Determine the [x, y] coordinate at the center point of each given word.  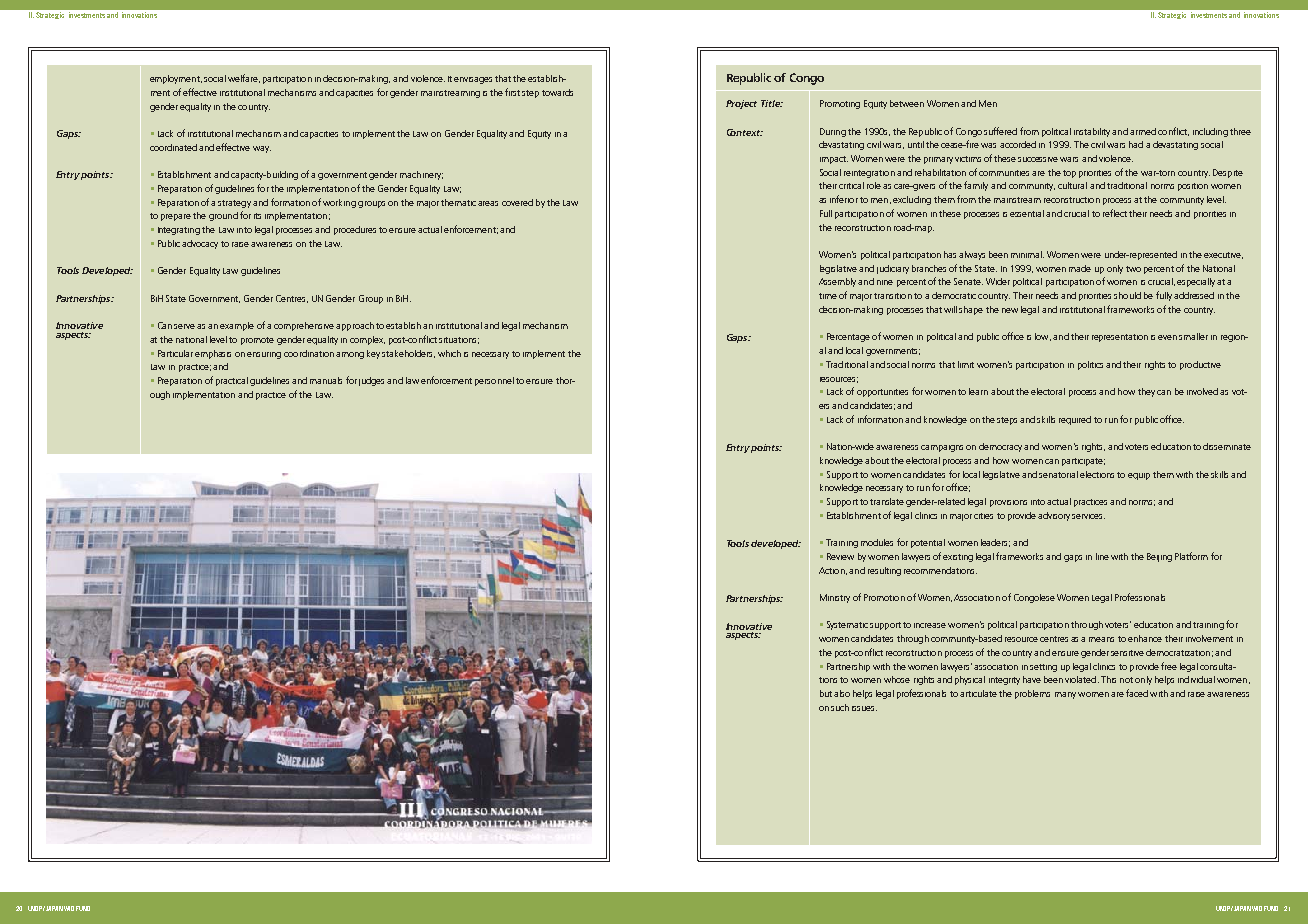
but [826, 693]
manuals [326, 380]
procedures [355, 230]
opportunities [882, 393]
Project [741, 104]
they [1146, 392]
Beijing [1159, 557]
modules [877, 542]
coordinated [173, 147]
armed [1143, 131]
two [1133, 269]
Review [840, 556]
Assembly [837, 282]
